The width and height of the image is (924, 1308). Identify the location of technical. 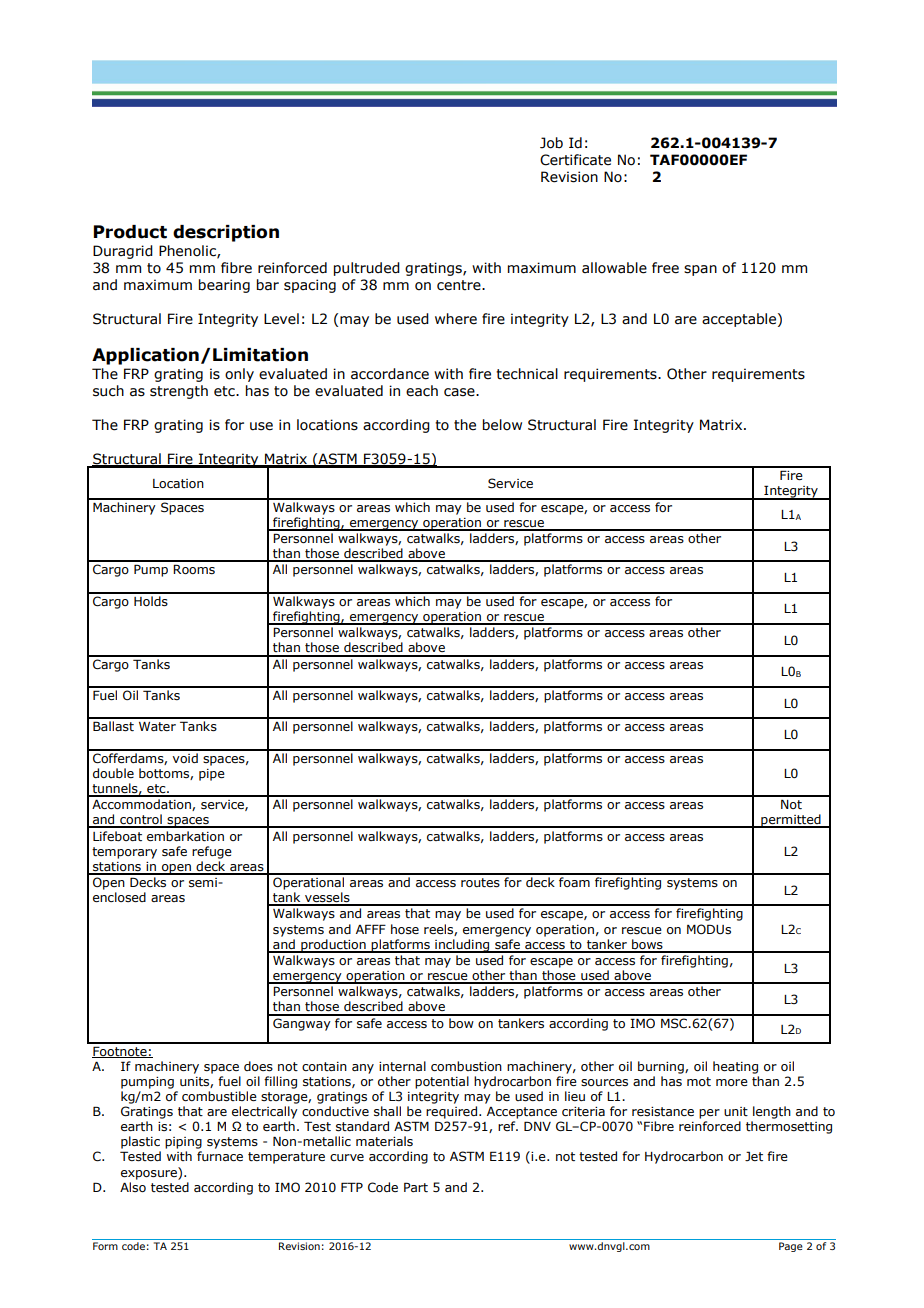
(527, 374).
